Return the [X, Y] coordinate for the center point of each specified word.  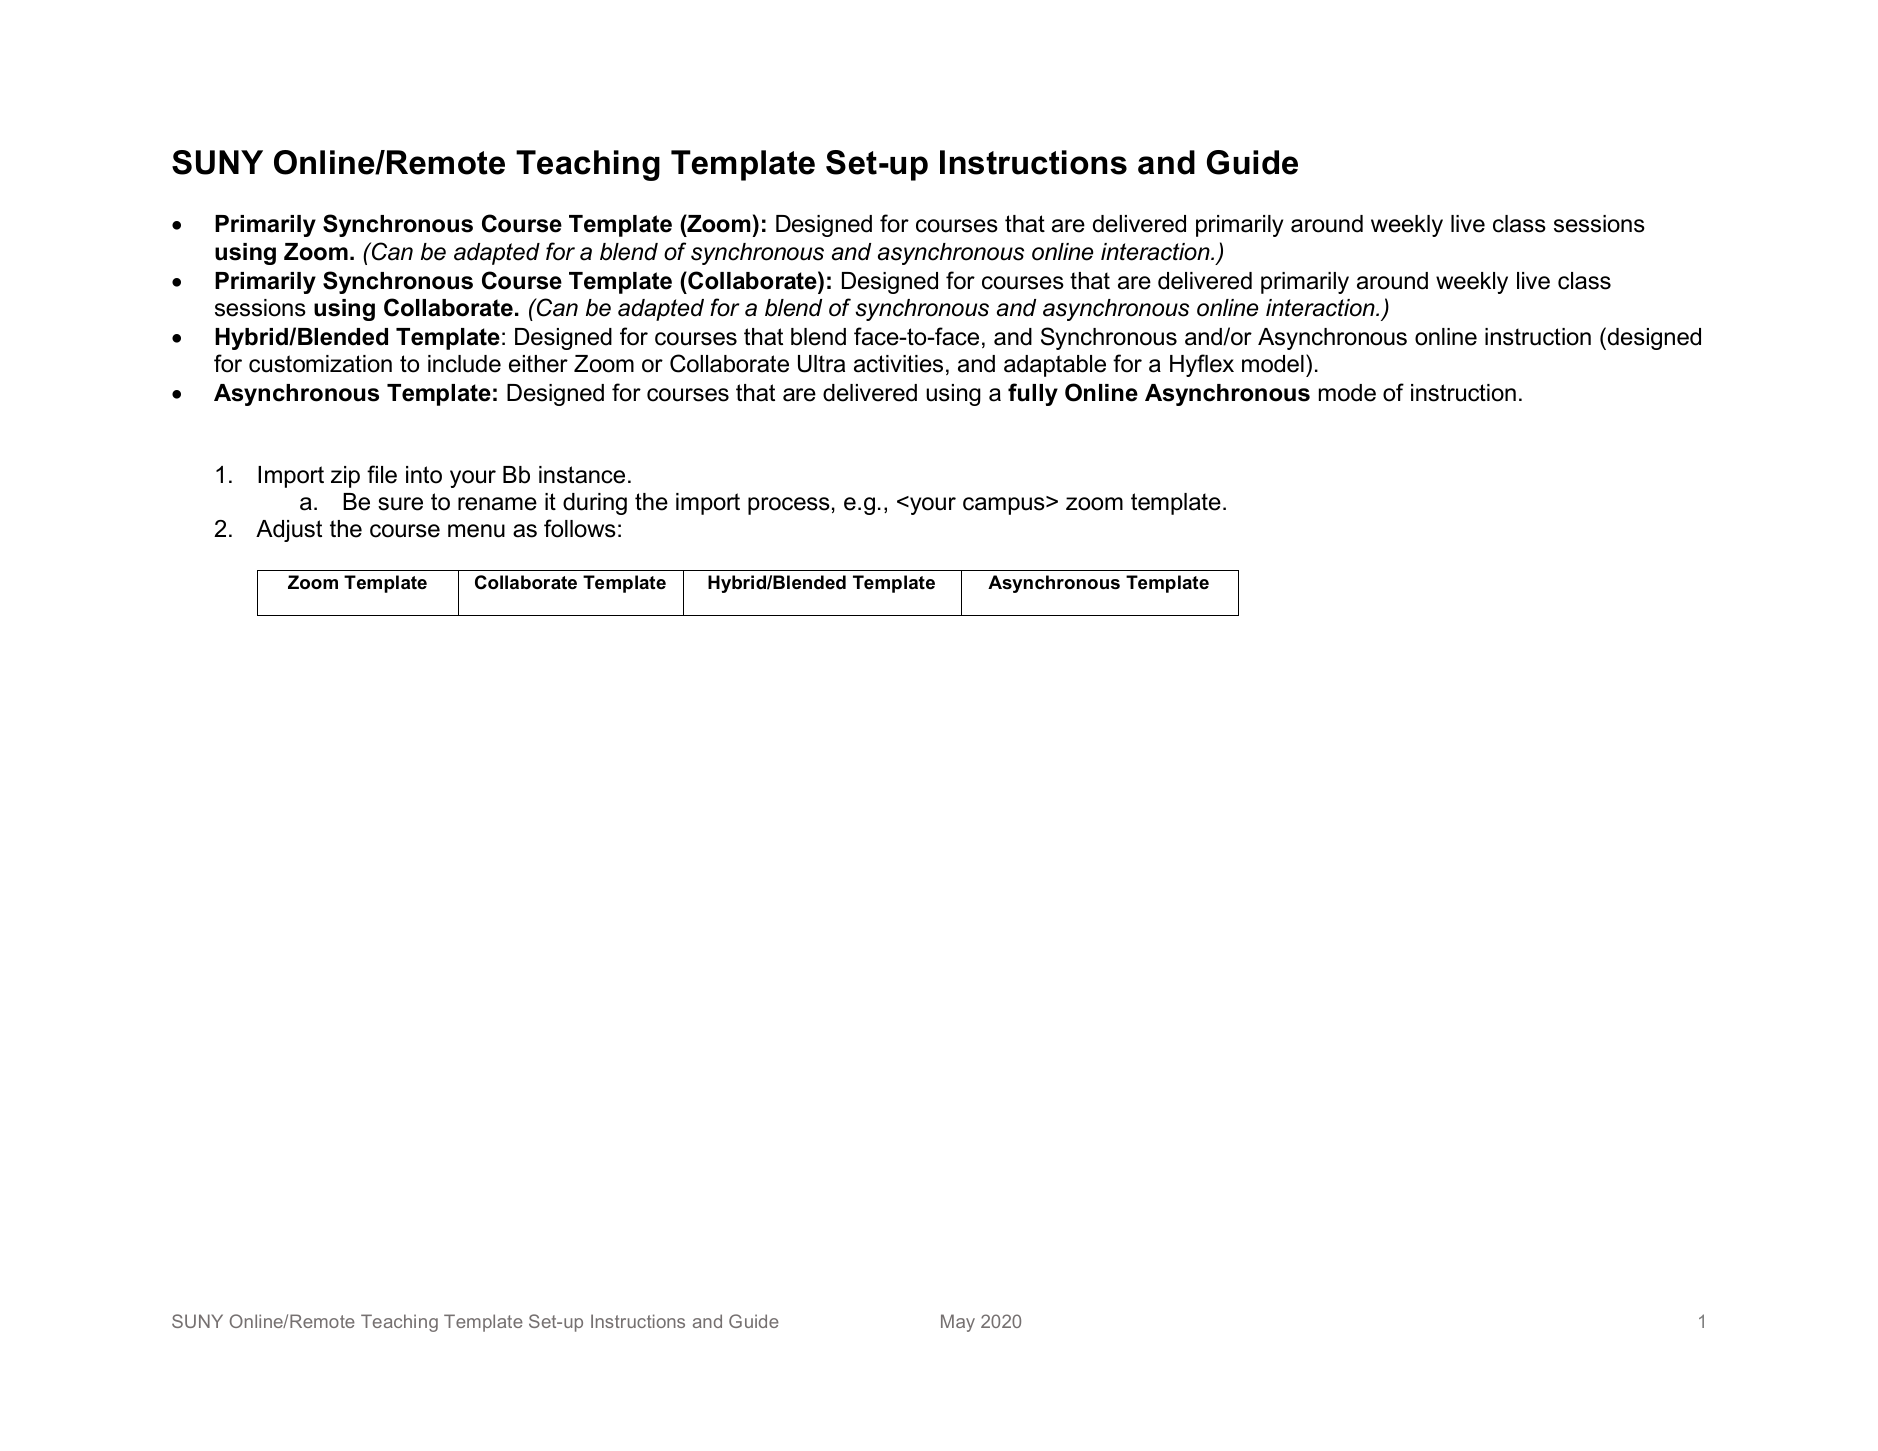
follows [580, 528]
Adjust [289, 531]
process [789, 506]
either [538, 364]
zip [345, 477]
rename [497, 504]
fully [1033, 394]
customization [320, 364]
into [424, 475]
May [958, 1323]
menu [476, 531]
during [595, 504]
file [382, 474]
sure [400, 504]
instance [582, 475]
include [464, 364]
